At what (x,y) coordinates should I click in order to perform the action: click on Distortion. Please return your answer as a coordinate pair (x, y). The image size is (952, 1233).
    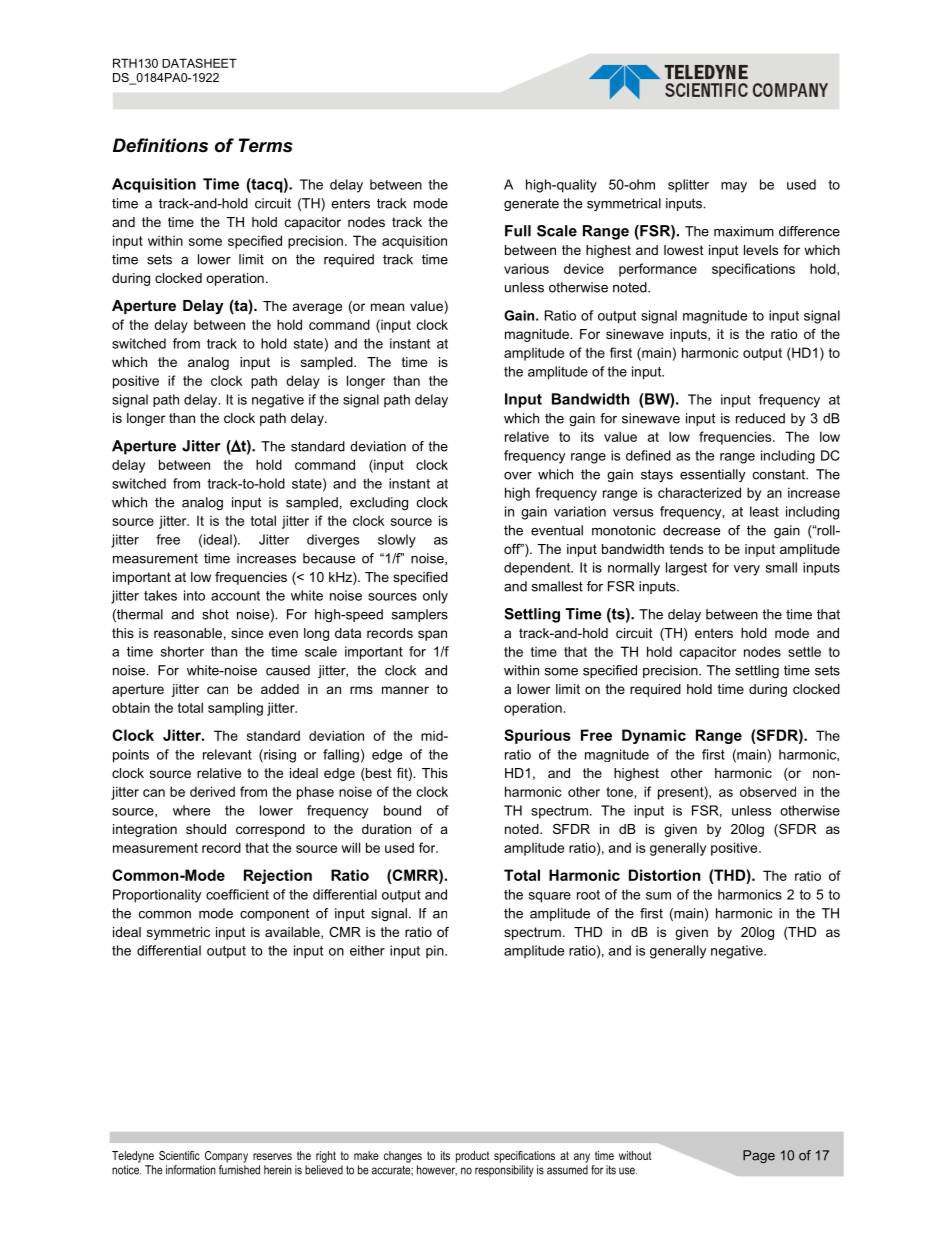
    Looking at the image, I should click on (664, 875).
